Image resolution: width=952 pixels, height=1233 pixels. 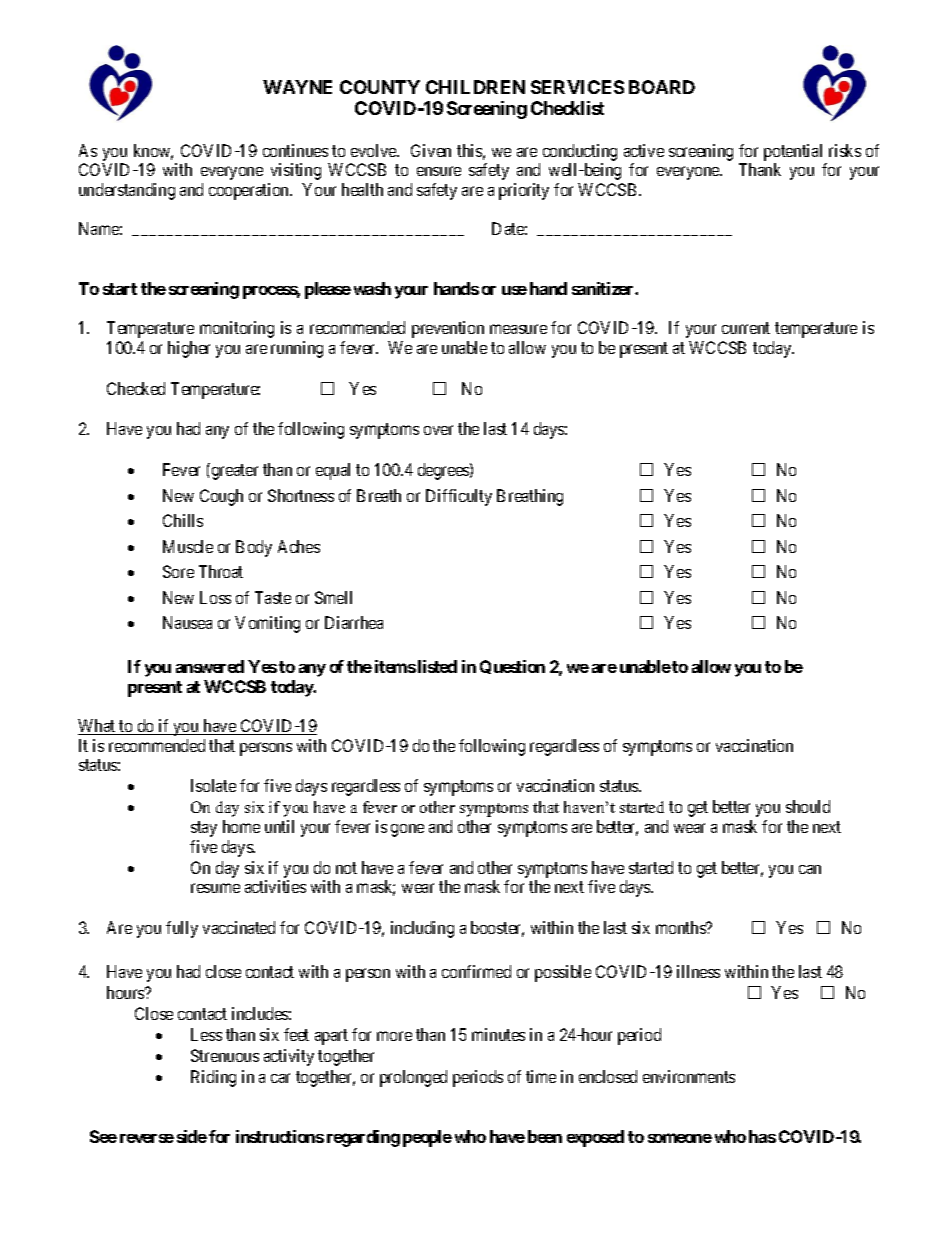 I want to click on potential, so click(x=795, y=154).
